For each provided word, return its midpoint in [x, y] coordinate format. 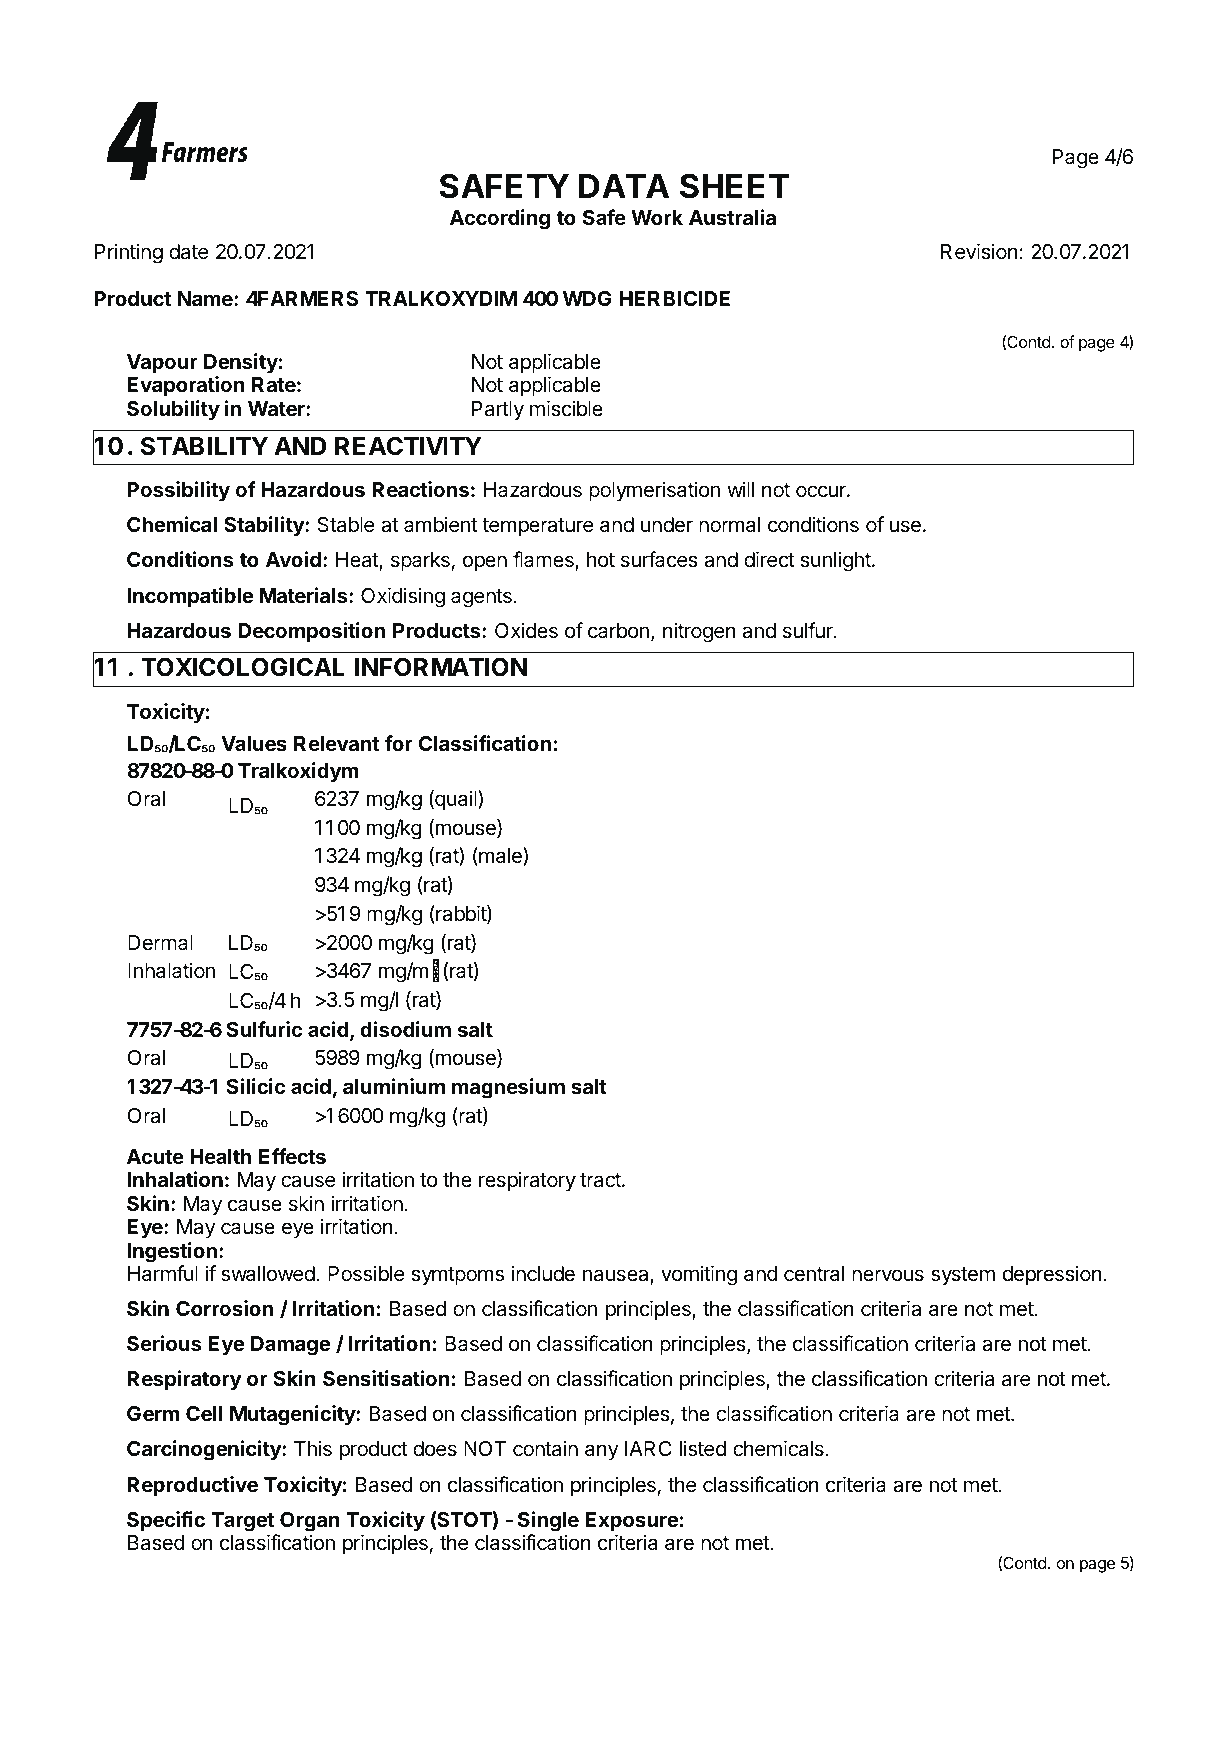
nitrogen [699, 632]
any [602, 1452]
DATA [624, 186]
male [500, 856]
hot [601, 559]
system [963, 1276]
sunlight [836, 561]
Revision [979, 251]
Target [242, 1522]
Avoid [293, 559]
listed [703, 1448]
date [189, 252]
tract [601, 1180]
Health [220, 1156]
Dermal [160, 943]
